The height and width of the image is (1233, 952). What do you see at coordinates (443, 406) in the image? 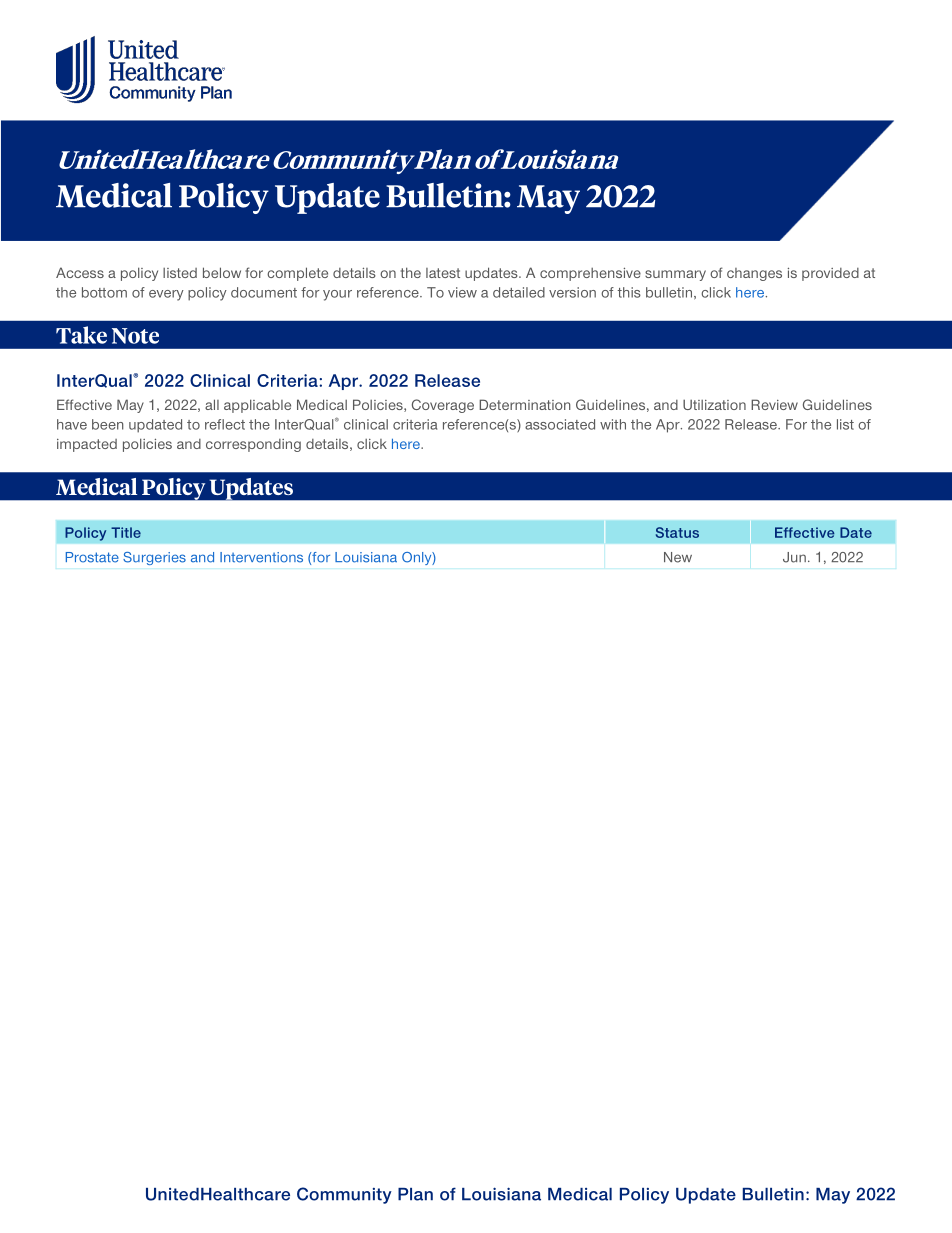
I see `Coverage` at bounding box center [443, 406].
